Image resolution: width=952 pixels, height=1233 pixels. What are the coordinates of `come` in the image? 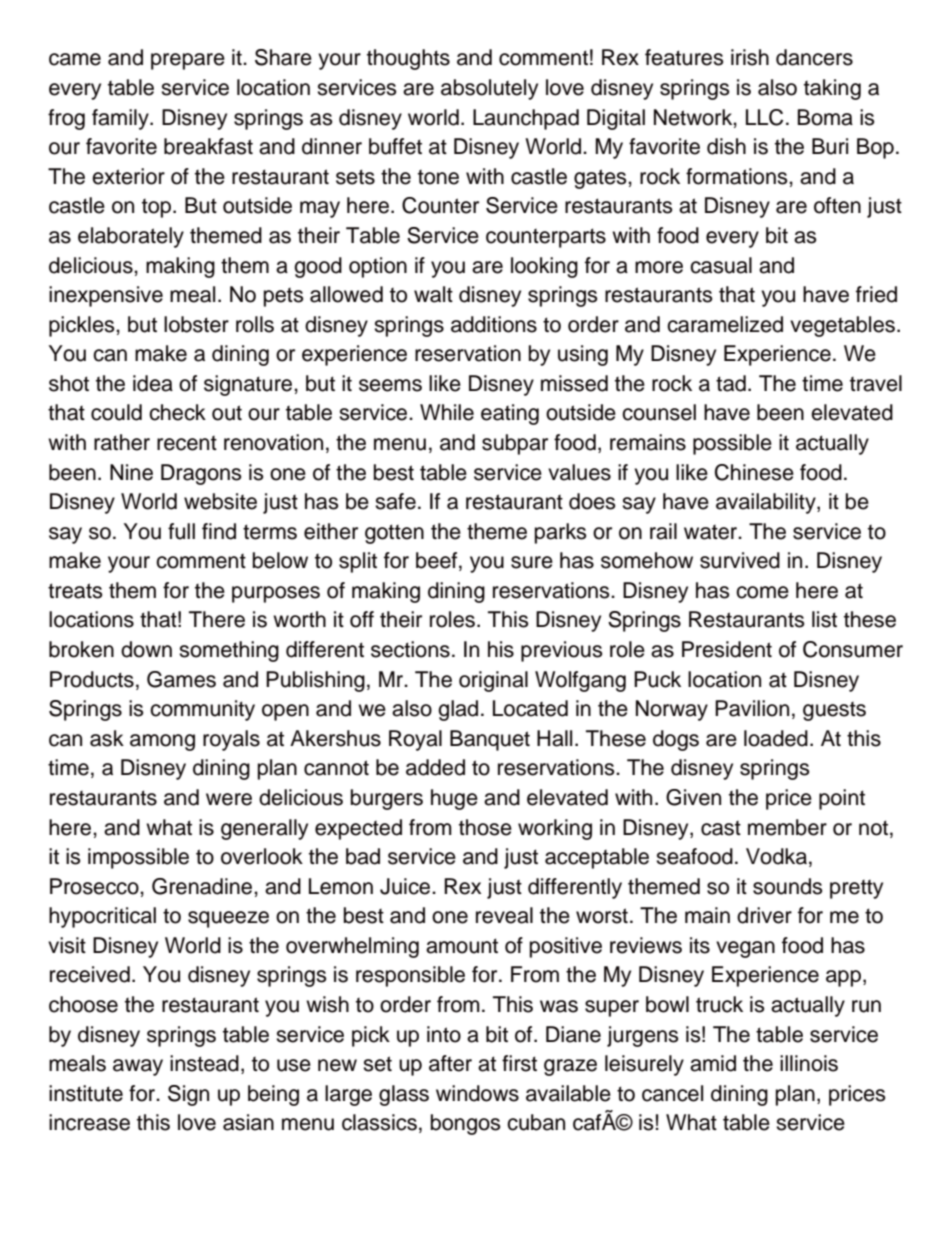 It's located at (762, 592).
